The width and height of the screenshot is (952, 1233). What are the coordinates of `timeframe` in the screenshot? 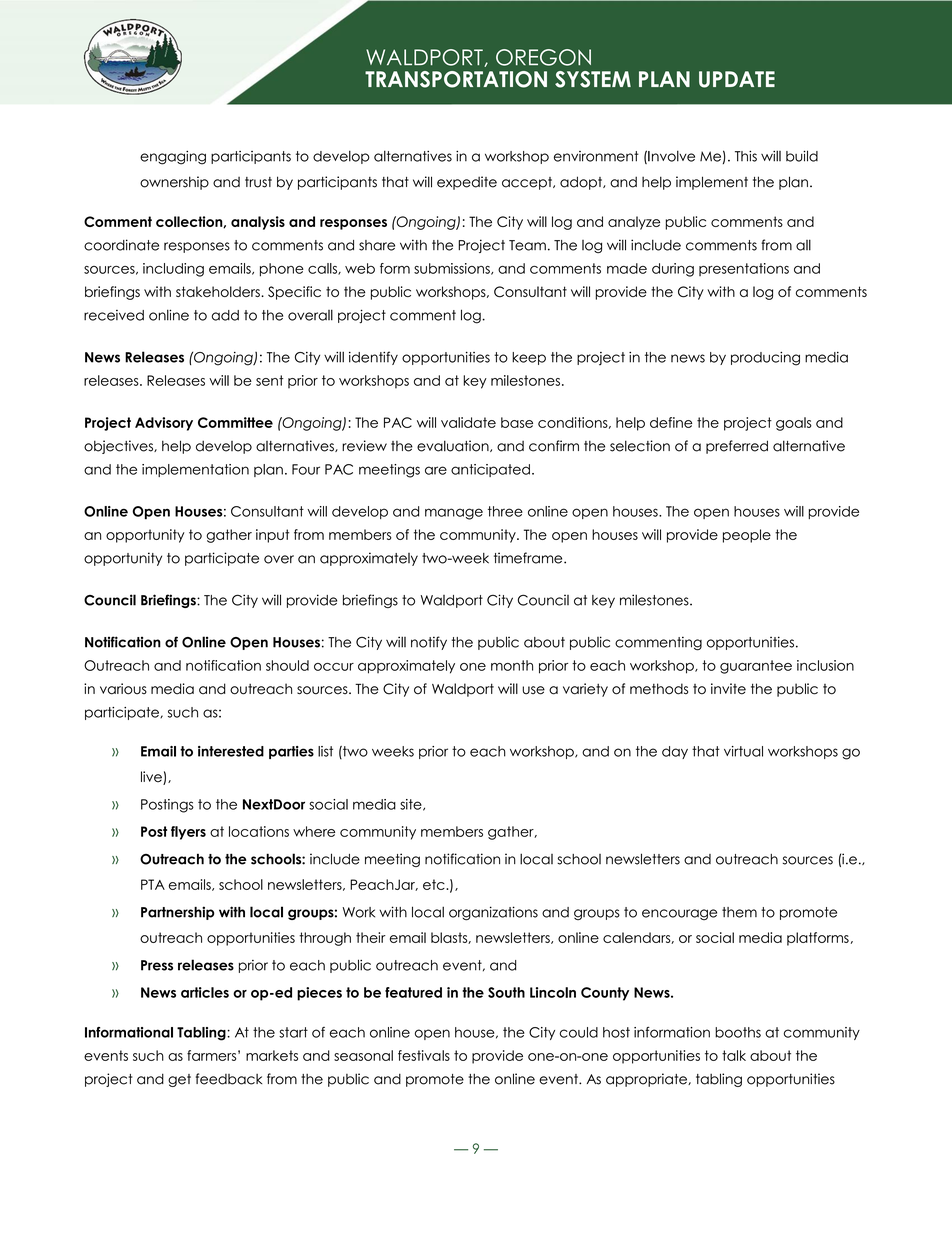 It's located at (529, 558).
